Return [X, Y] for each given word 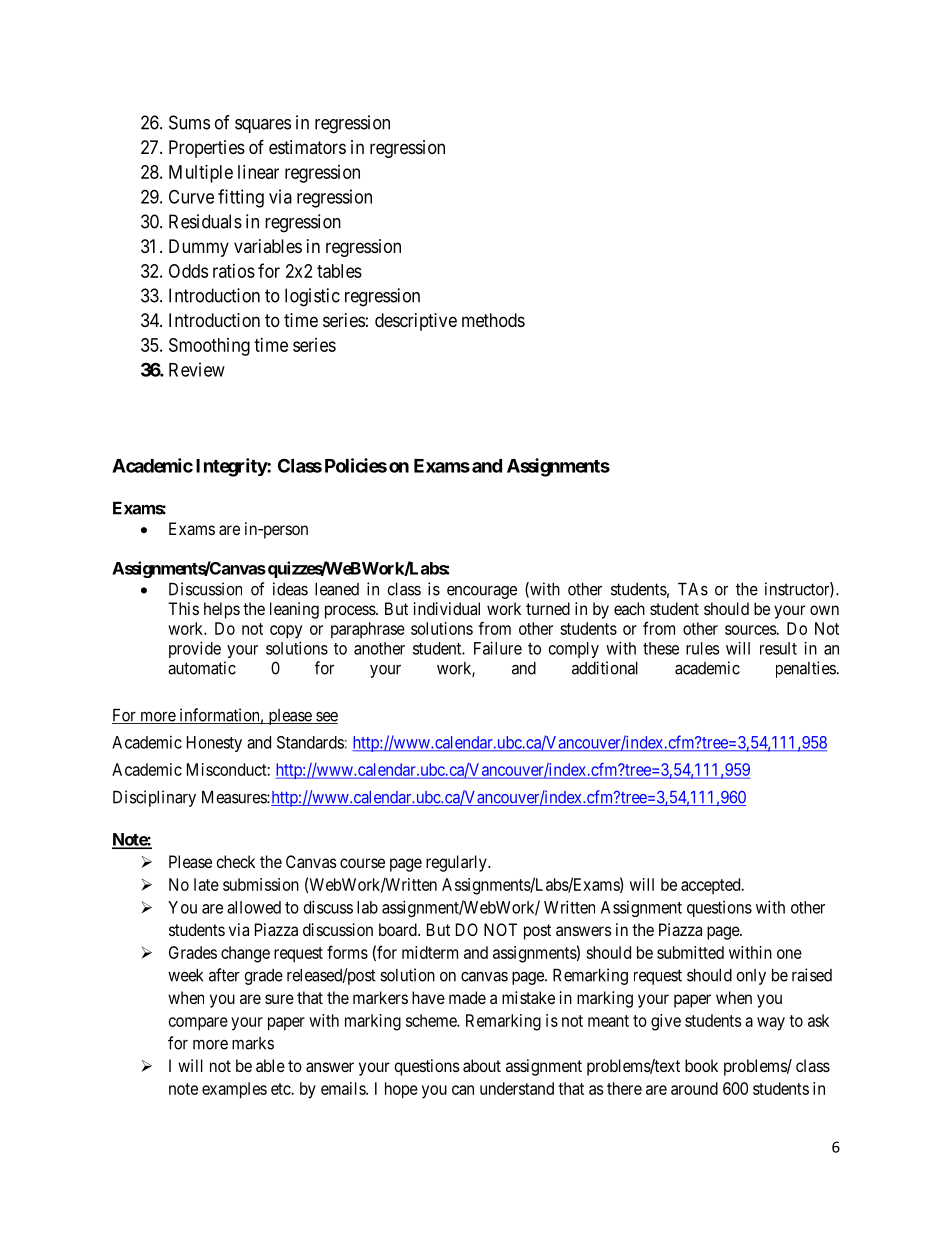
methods [493, 320]
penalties [806, 669]
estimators [307, 147]
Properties [207, 149]
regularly [457, 863]
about [482, 1065]
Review [197, 369]
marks [253, 1043]
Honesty [214, 744]
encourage [482, 592]
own [824, 610]
